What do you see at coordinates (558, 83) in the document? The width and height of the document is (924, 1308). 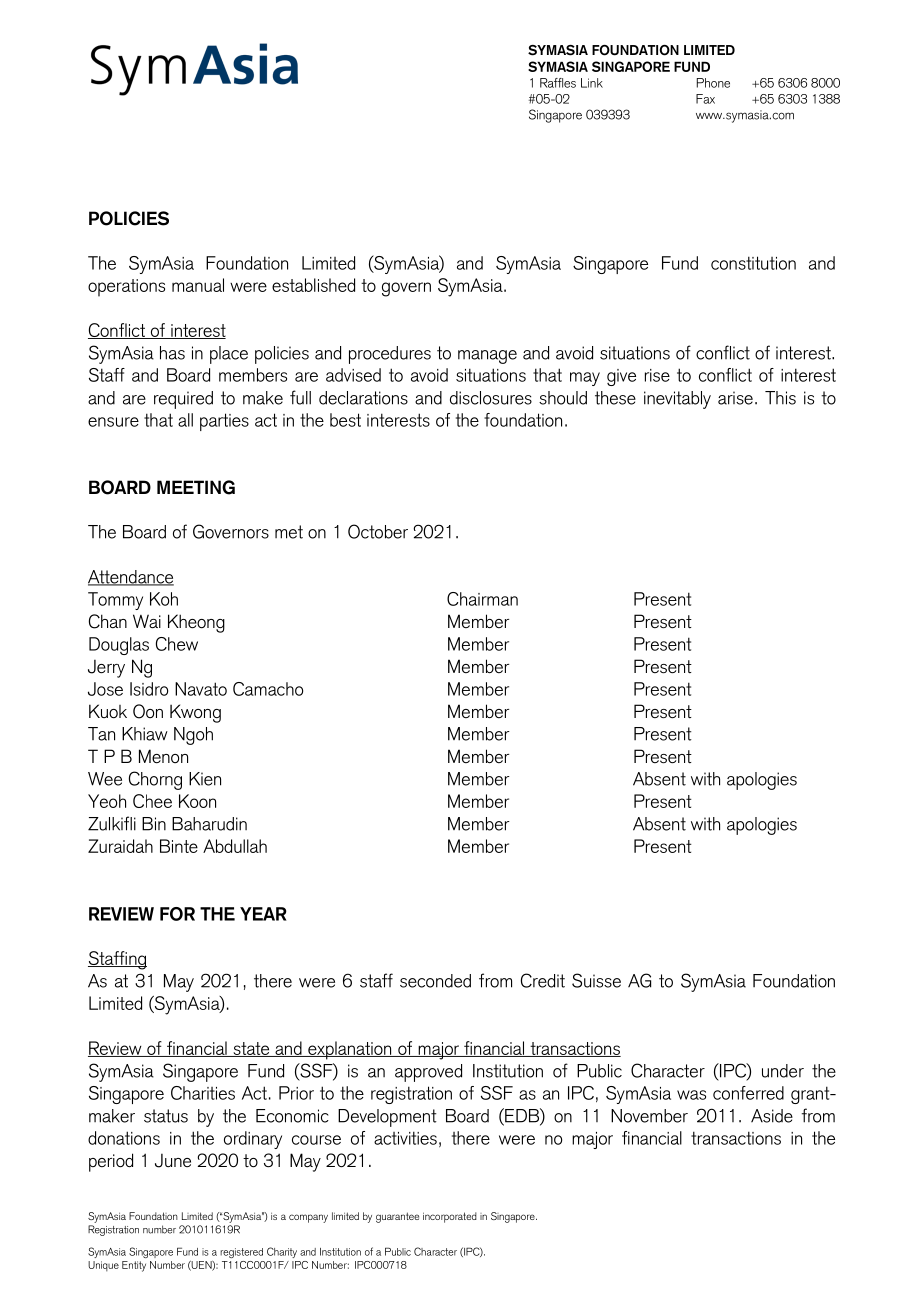 I see `Raffles` at bounding box center [558, 83].
